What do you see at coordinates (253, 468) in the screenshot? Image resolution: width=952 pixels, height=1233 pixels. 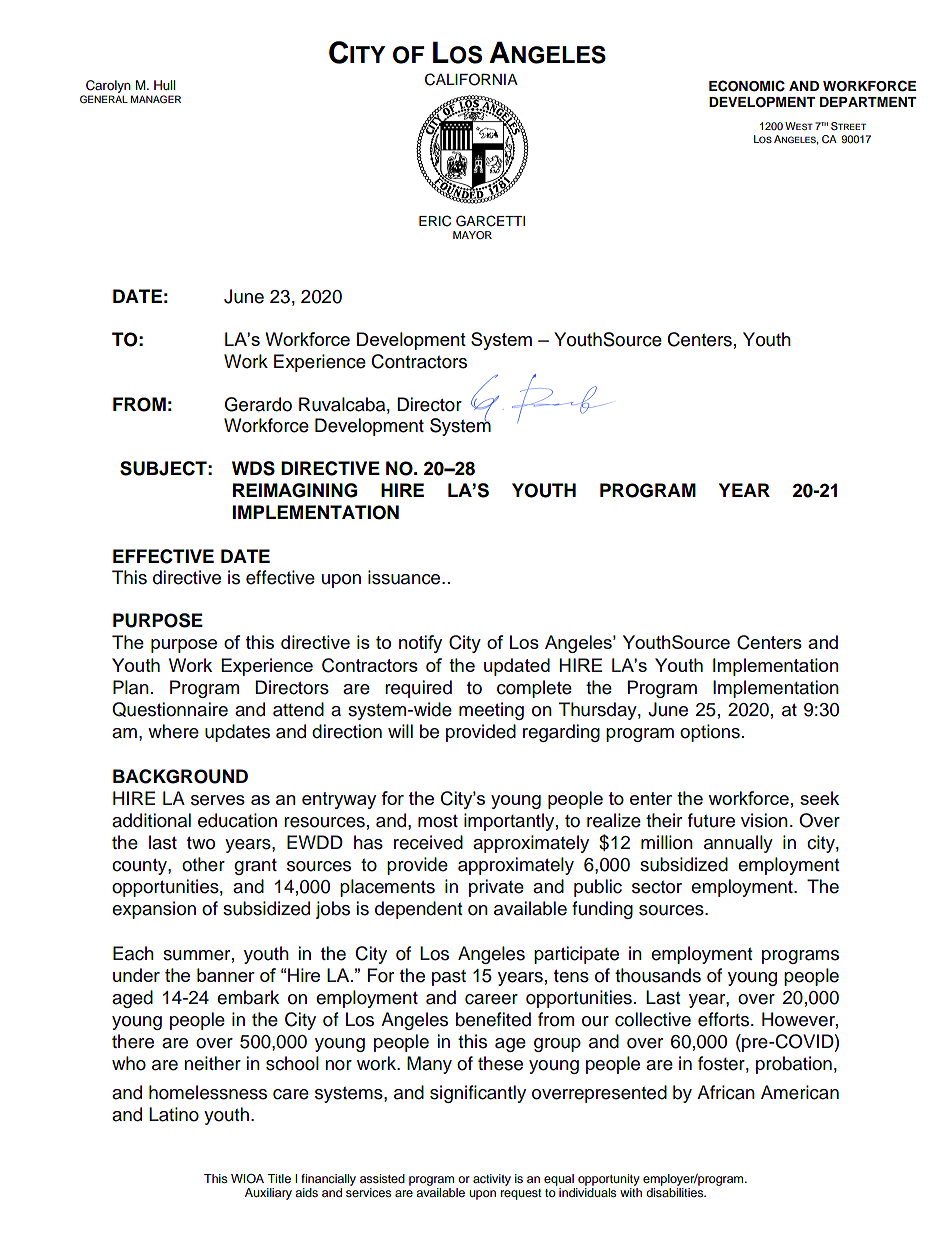 I see `WDS` at bounding box center [253, 468].
